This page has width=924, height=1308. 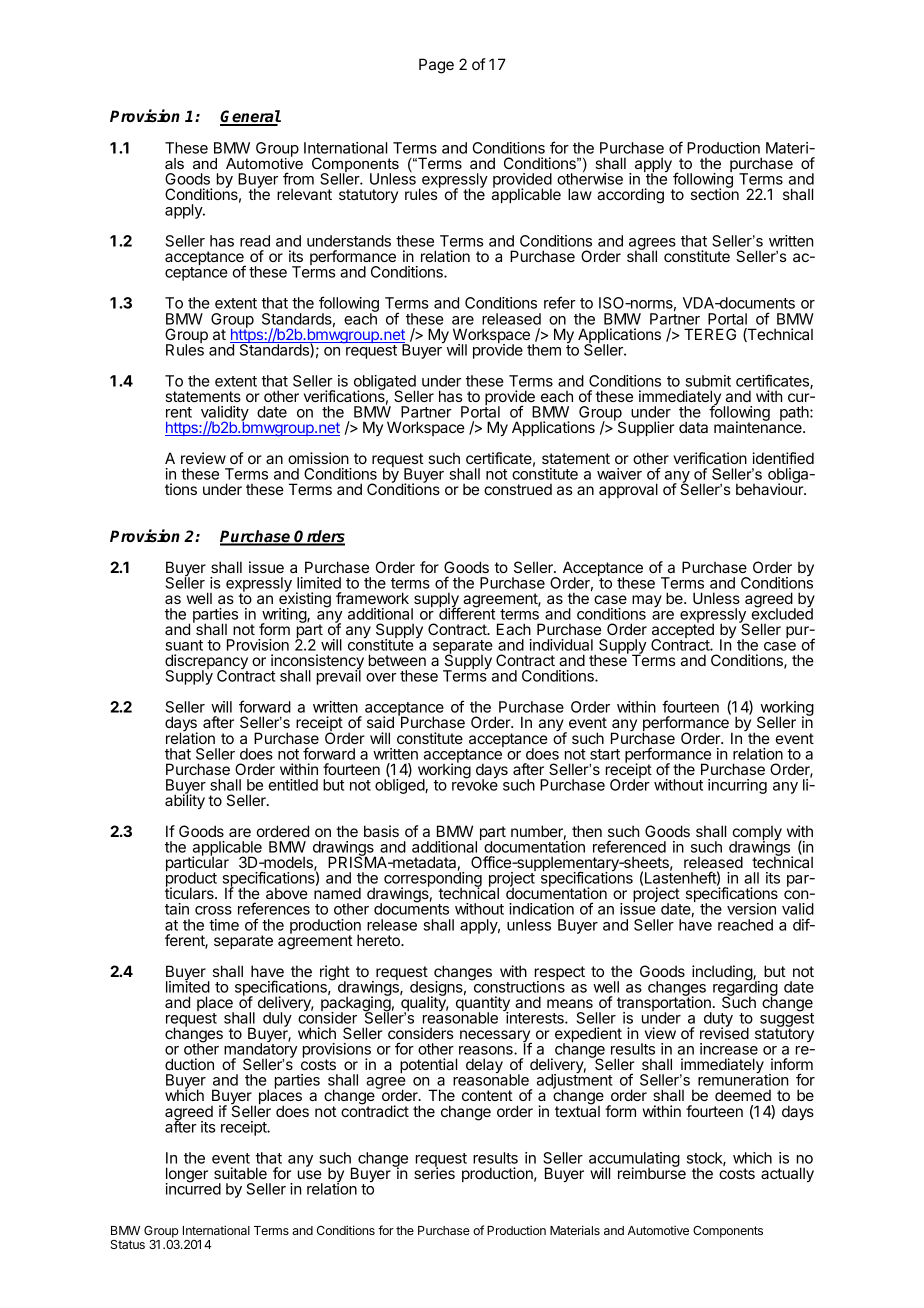 What do you see at coordinates (436, 66) in the page?
I see `Page` at bounding box center [436, 66].
